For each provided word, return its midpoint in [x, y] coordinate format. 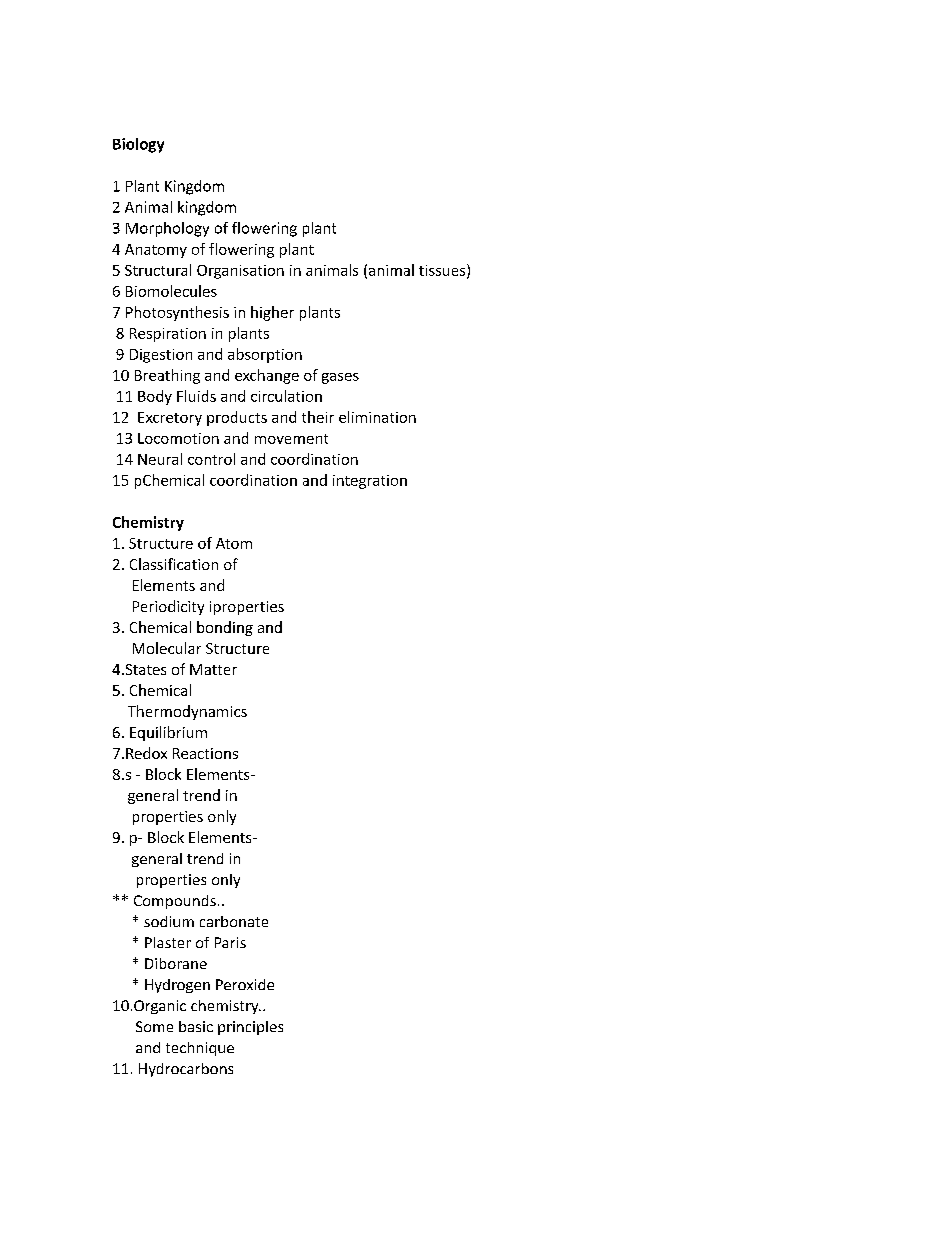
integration [370, 482]
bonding [225, 628]
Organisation [240, 272]
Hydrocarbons [186, 1070]
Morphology [167, 229]
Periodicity [168, 607]
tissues [443, 271]
